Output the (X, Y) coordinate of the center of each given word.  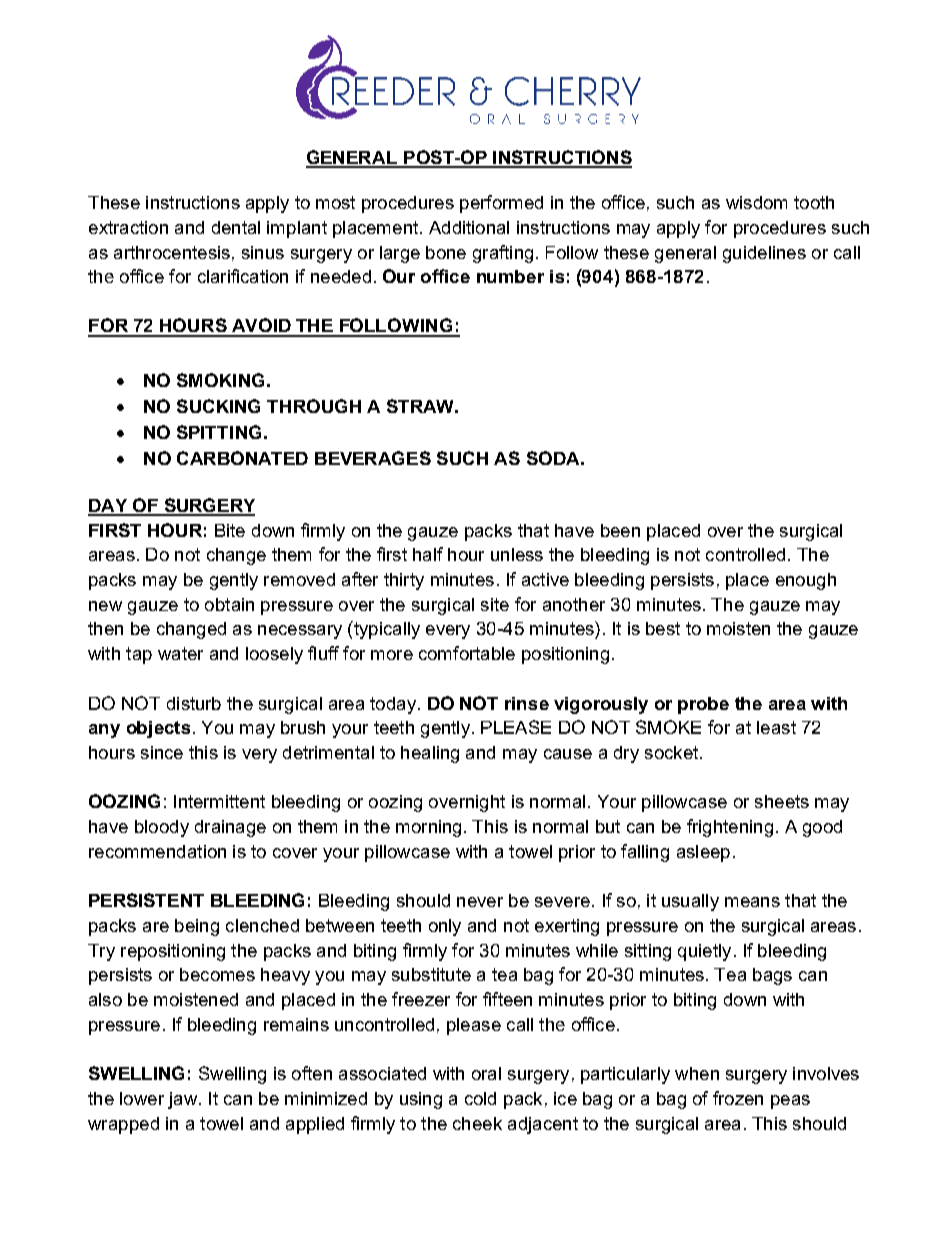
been (620, 530)
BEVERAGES (373, 458)
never (480, 902)
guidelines (764, 254)
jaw (184, 1100)
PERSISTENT (146, 900)
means (752, 902)
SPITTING (219, 432)
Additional (469, 227)
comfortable (467, 653)
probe (703, 705)
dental (236, 227)
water (180, 653)
